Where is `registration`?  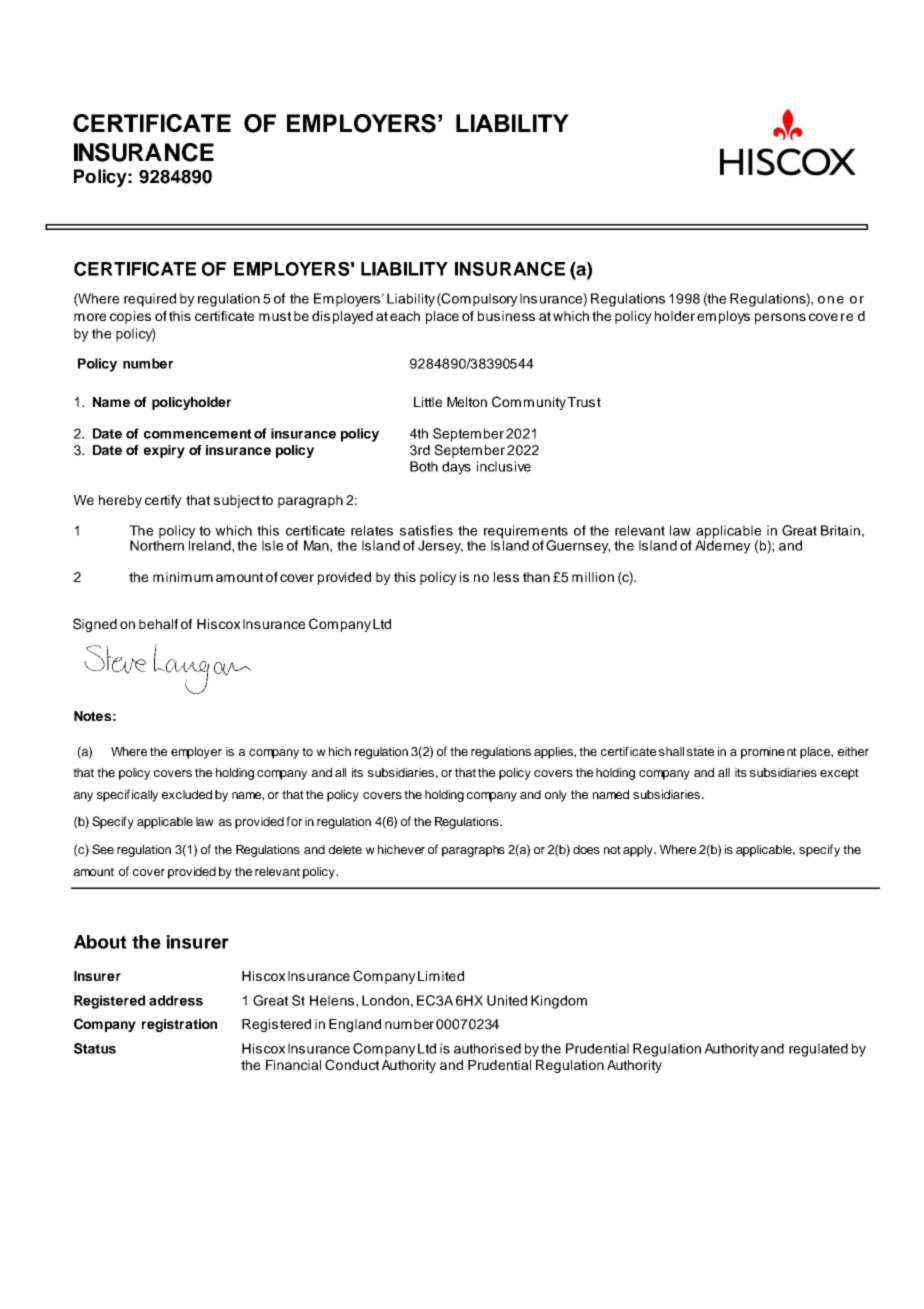
registration is located at coordinates (179, 1025).
